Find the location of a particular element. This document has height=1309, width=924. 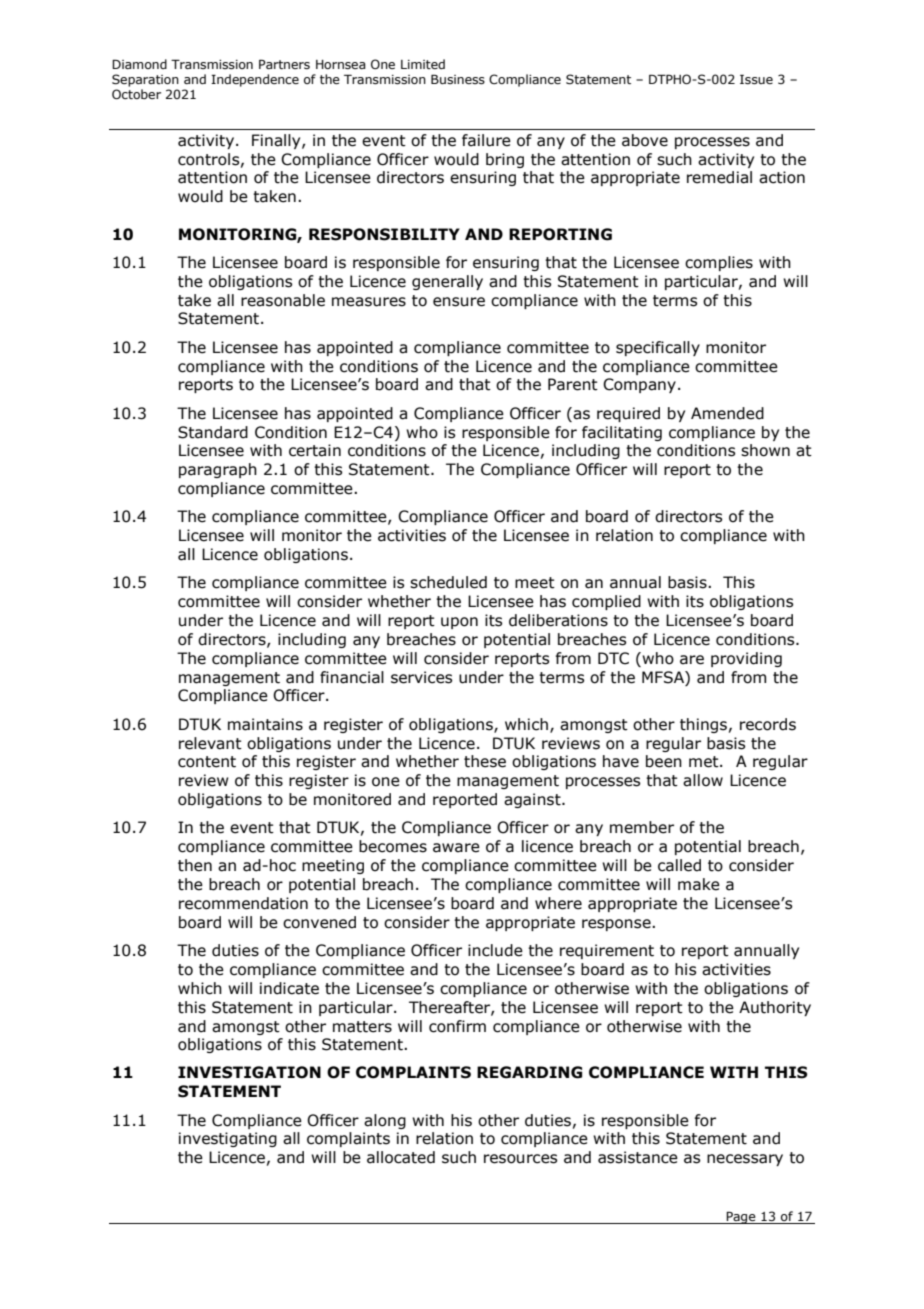

upon is located at coordinates (459, 623).
